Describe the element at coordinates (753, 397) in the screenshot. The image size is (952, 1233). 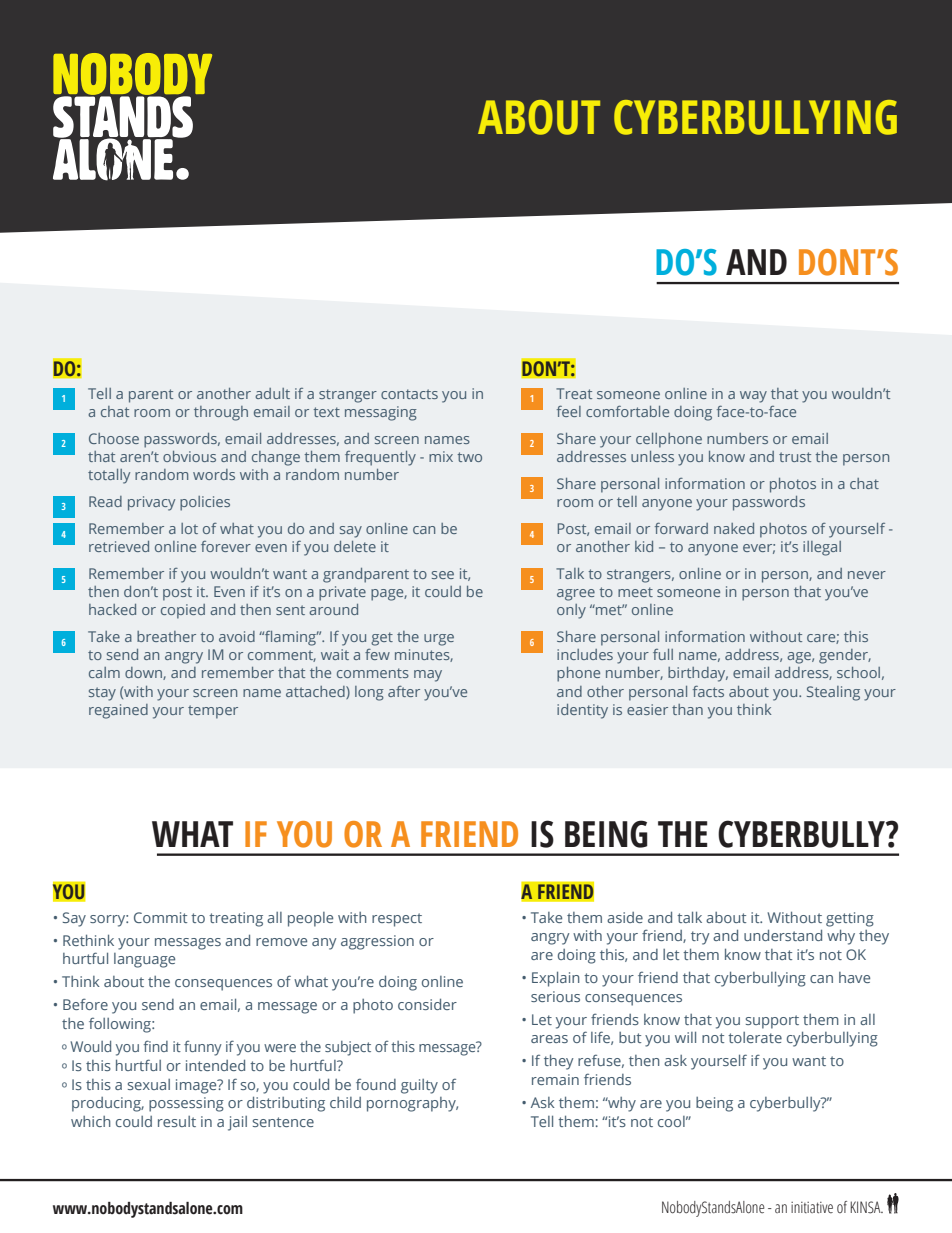
I see `way` at that location.
